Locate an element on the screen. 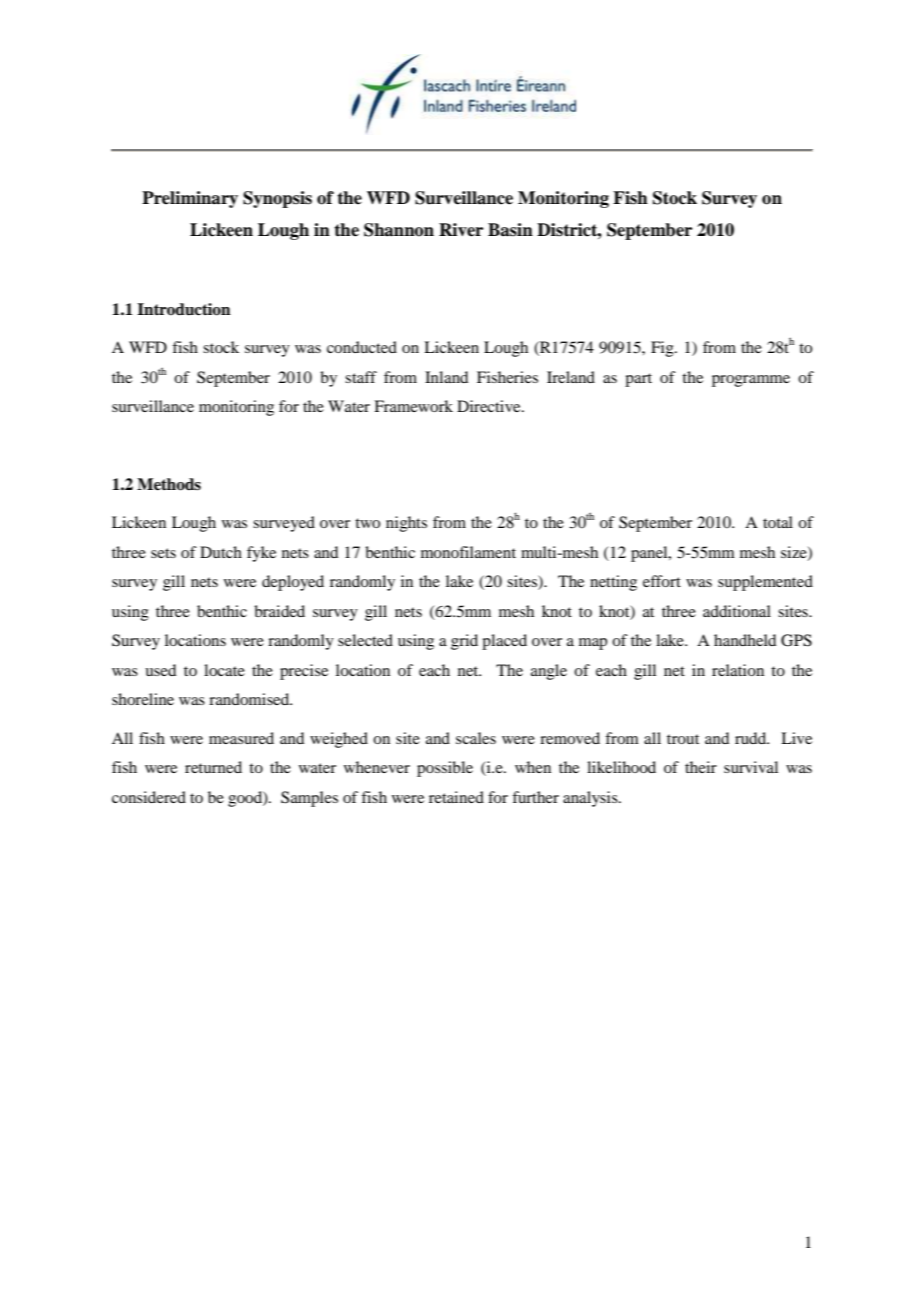 This screenshot has height=1308, width=924. nights is located at coordinates (406, 524).
